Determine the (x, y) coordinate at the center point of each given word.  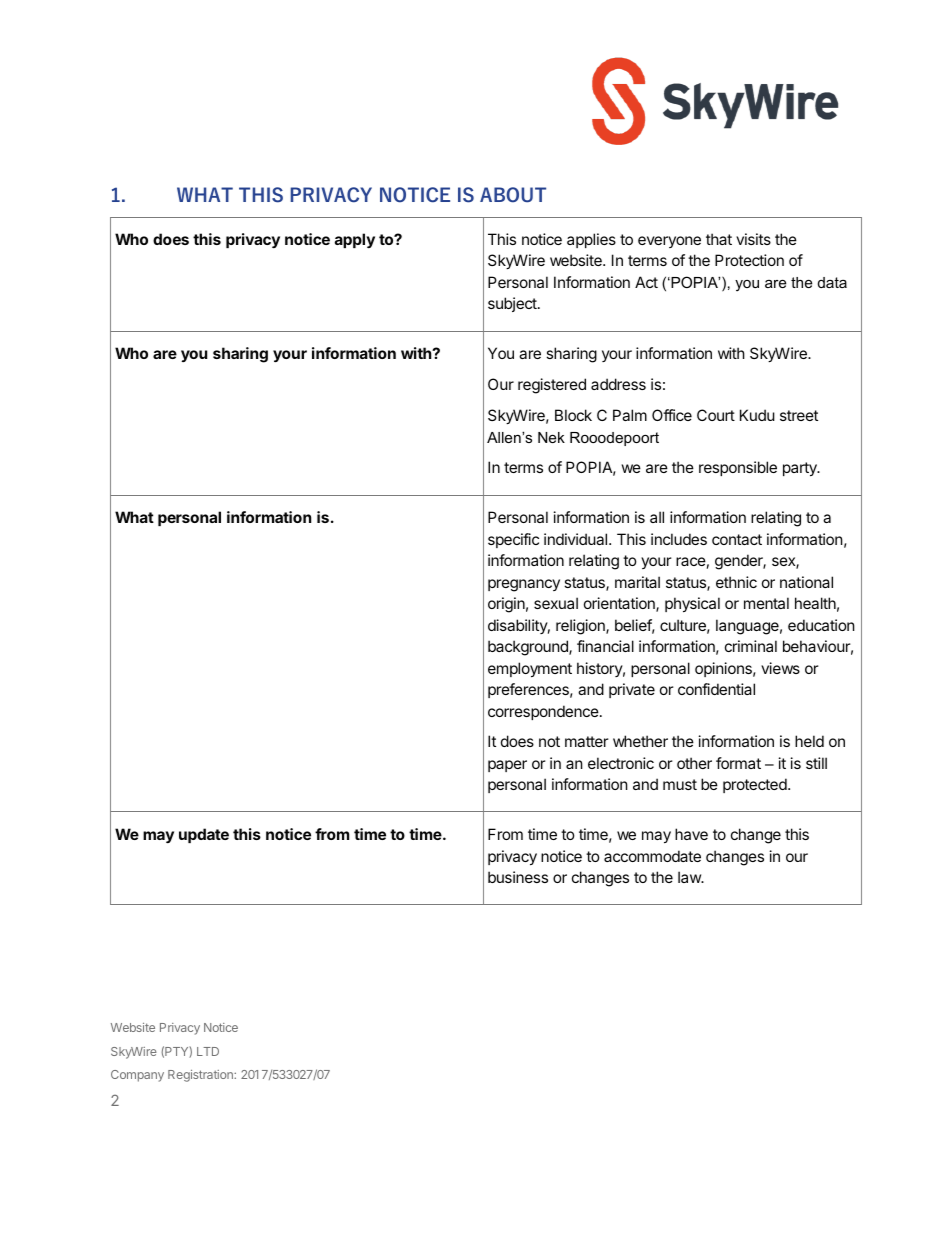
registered (552, 386)
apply (355, 240)
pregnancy (524, 585)
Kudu (757, 415)
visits (753, 239)
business (518, 877)
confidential (716, 689)
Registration (201, 1076)
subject (513, 304)
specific (513, 540)
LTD (208, 1051)
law (690, 877)
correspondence (543, 712)
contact (737, 539)
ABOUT (513, 195)
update (204, 835)
